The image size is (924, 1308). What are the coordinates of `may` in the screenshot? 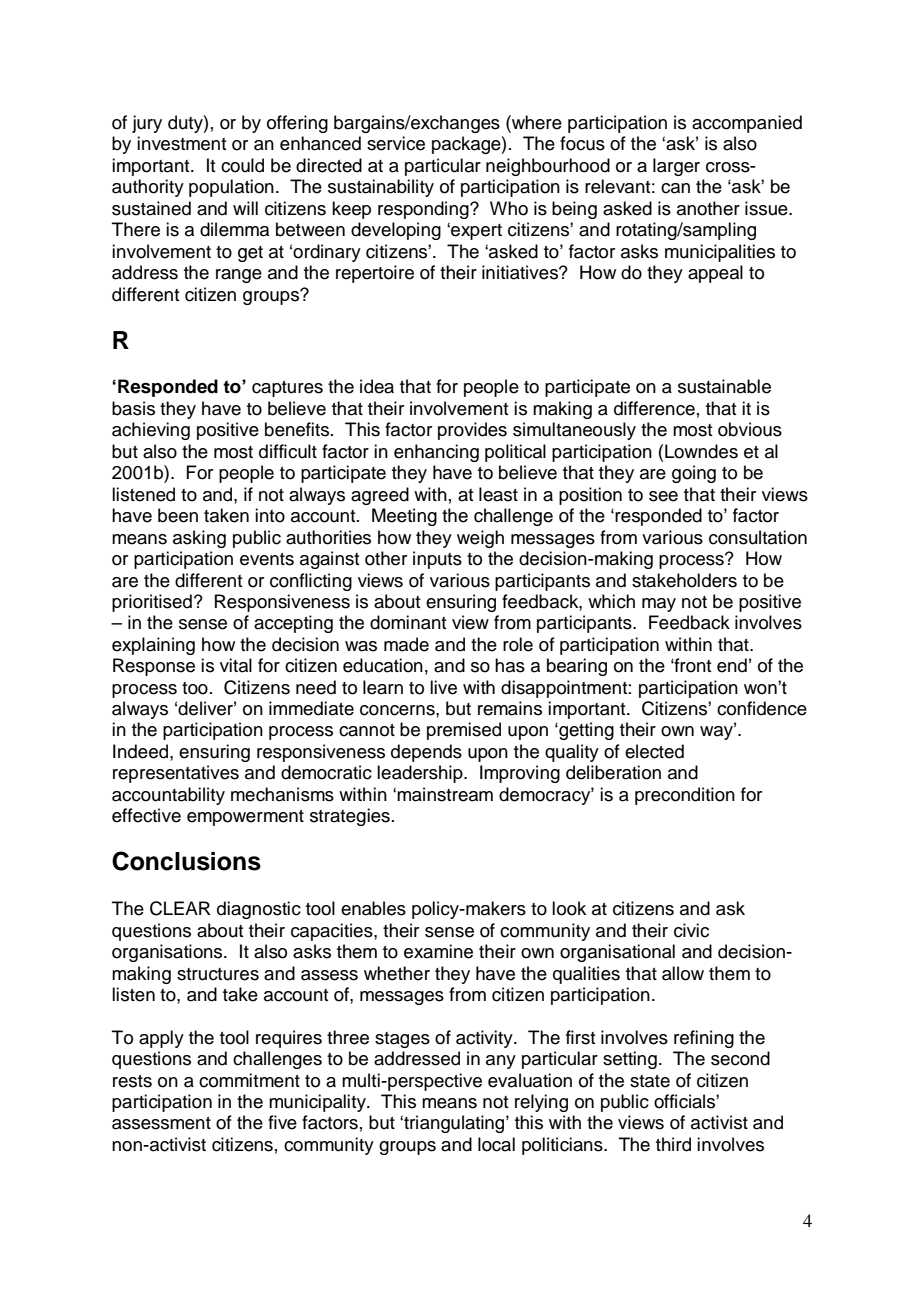 It's located at (659, 605).
